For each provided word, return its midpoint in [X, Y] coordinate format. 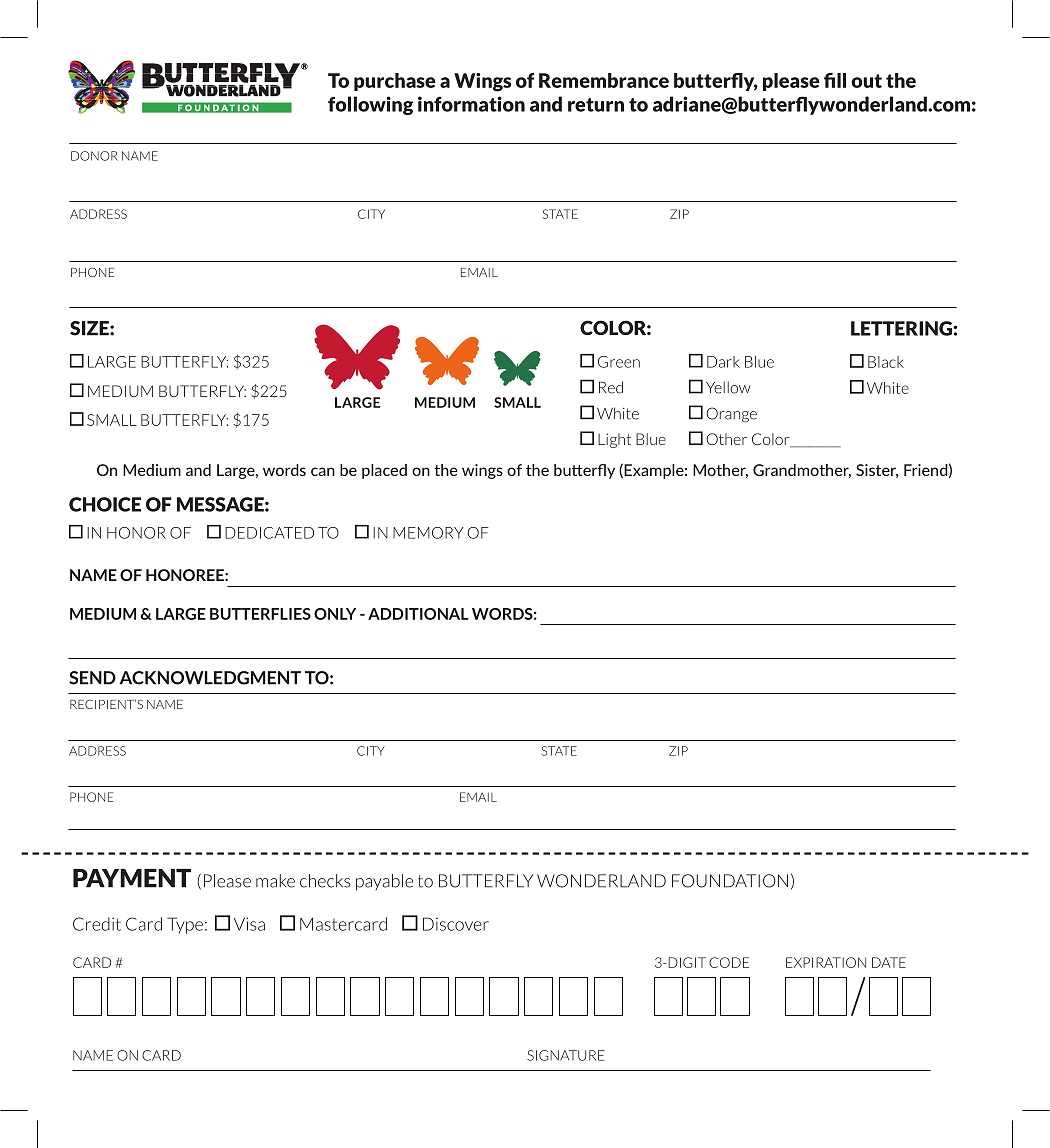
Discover [456, 924]
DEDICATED [269, 533]
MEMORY [428, 533]
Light [614, 440]
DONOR [94, 156]
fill [835, 80]
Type [185, 925]
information [471, 104]
